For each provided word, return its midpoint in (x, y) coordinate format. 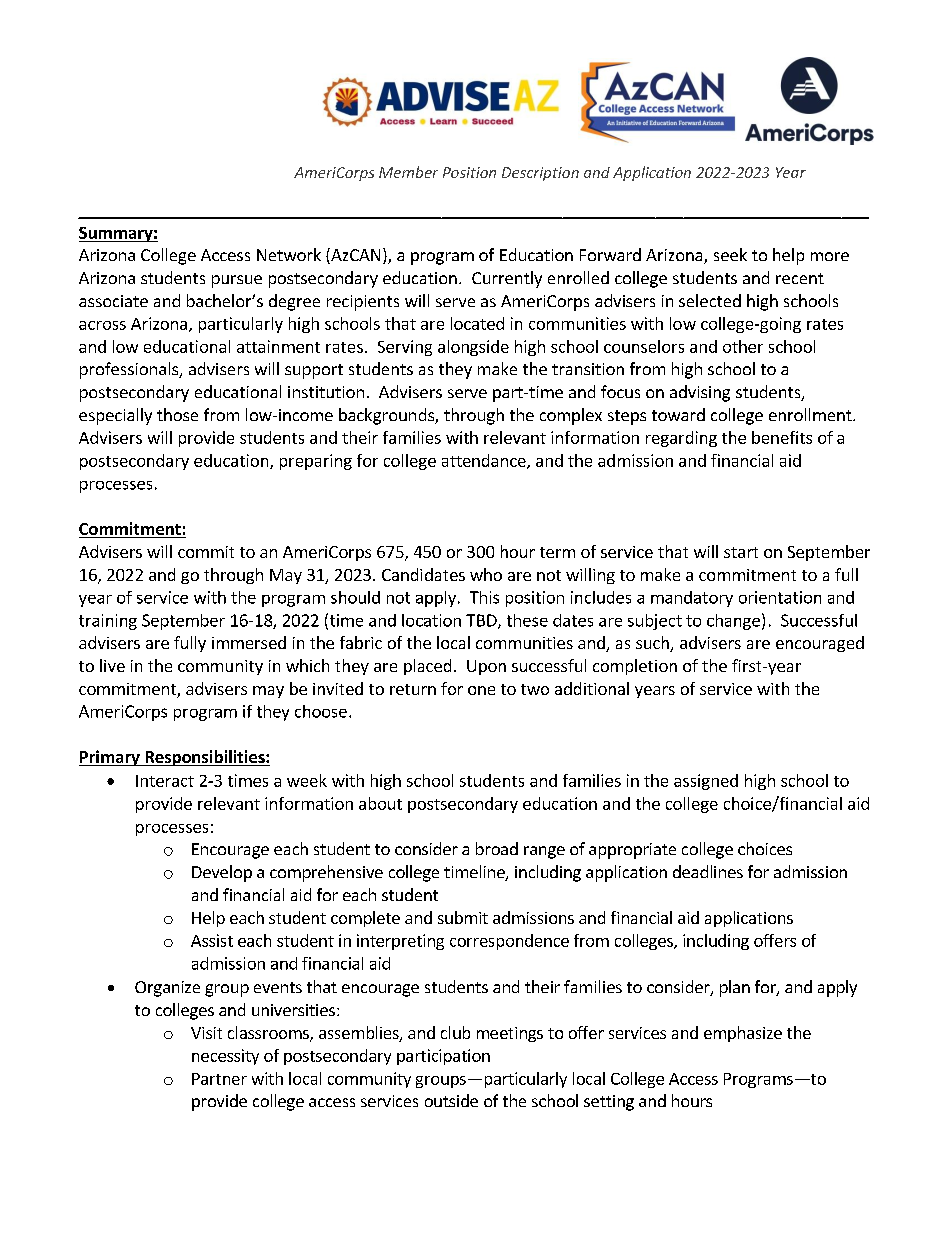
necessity (225, 1057)
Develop (222, 873)
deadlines (708, 871)
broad (497, 848)
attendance (485, 461)
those (177, 414)
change (733, 622)
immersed (249, 642)
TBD (482, 621)
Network (289, 254)
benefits (782, 437)
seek (730, 254)
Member (408, 172)
